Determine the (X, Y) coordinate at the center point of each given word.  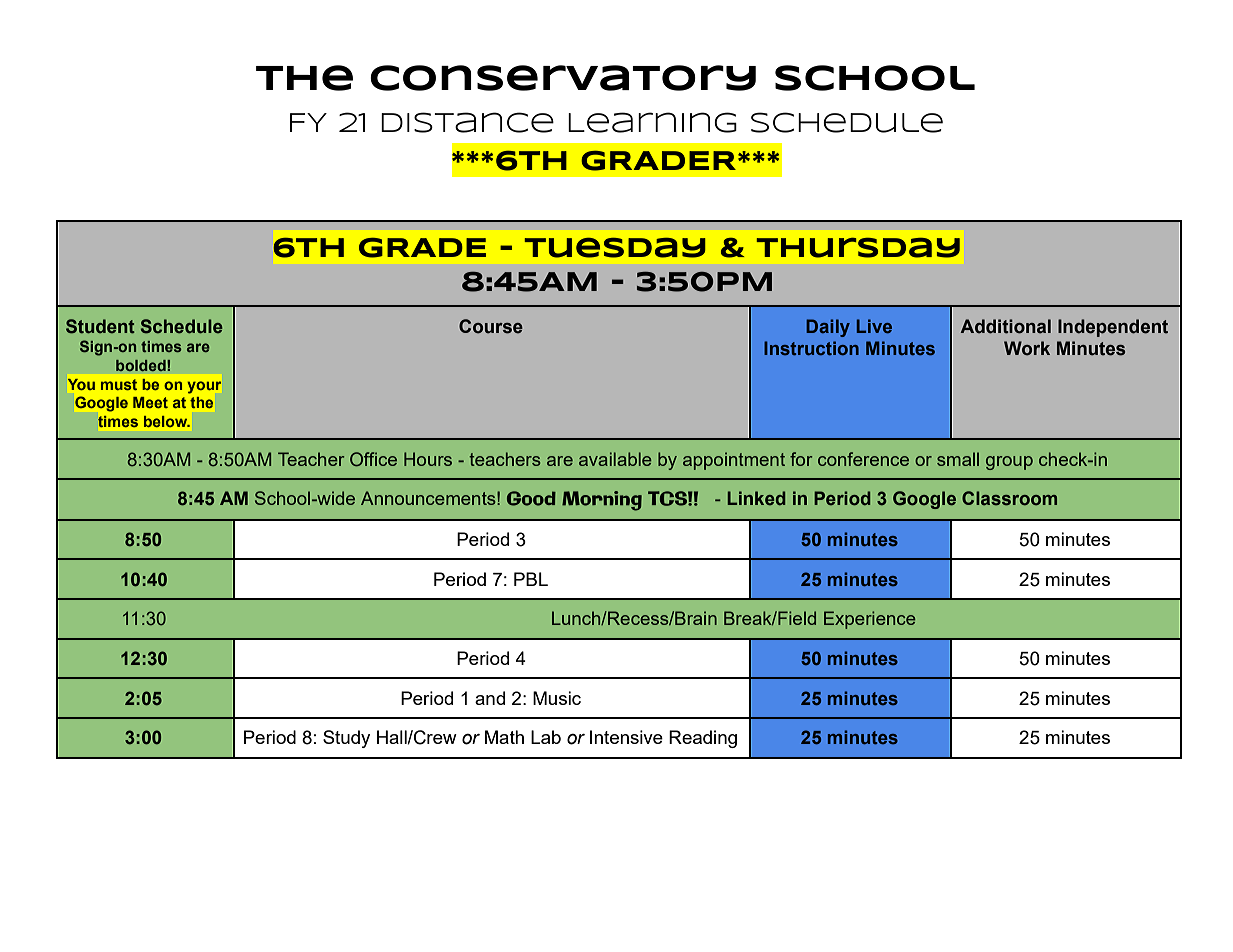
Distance (467, 122)
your (204, 387)
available (615, 459)
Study (346, 739)
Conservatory (563, 78)
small (958, 459)
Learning (652, 122)
